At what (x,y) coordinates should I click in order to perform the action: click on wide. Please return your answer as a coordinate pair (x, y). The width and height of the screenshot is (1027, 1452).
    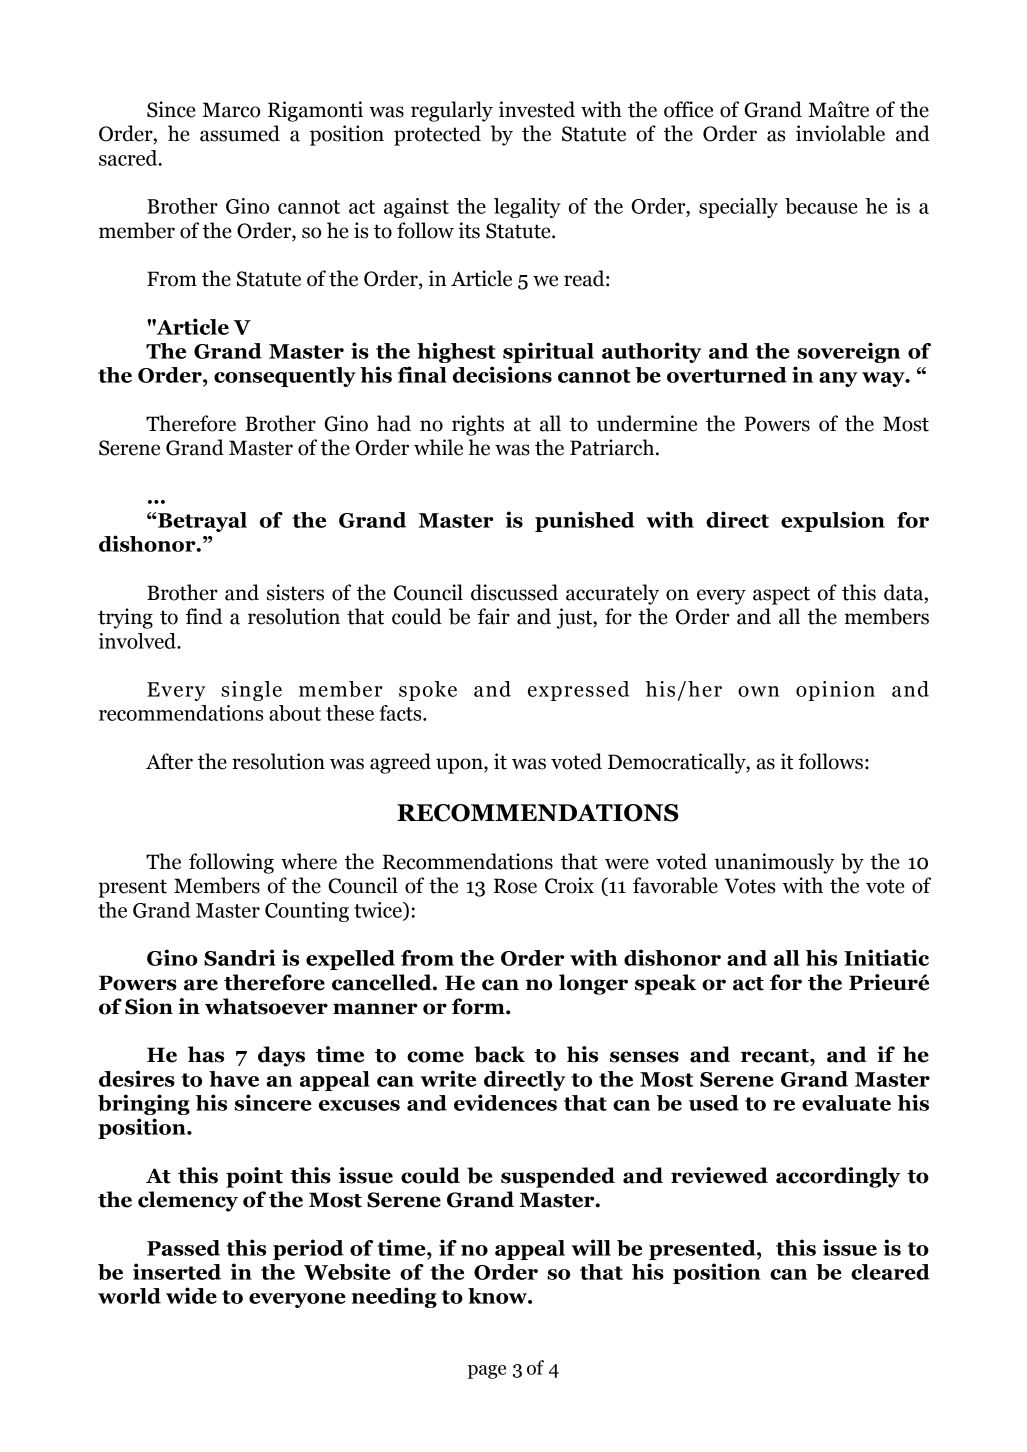
    Looking at the image, I should click on (191, 1295).
